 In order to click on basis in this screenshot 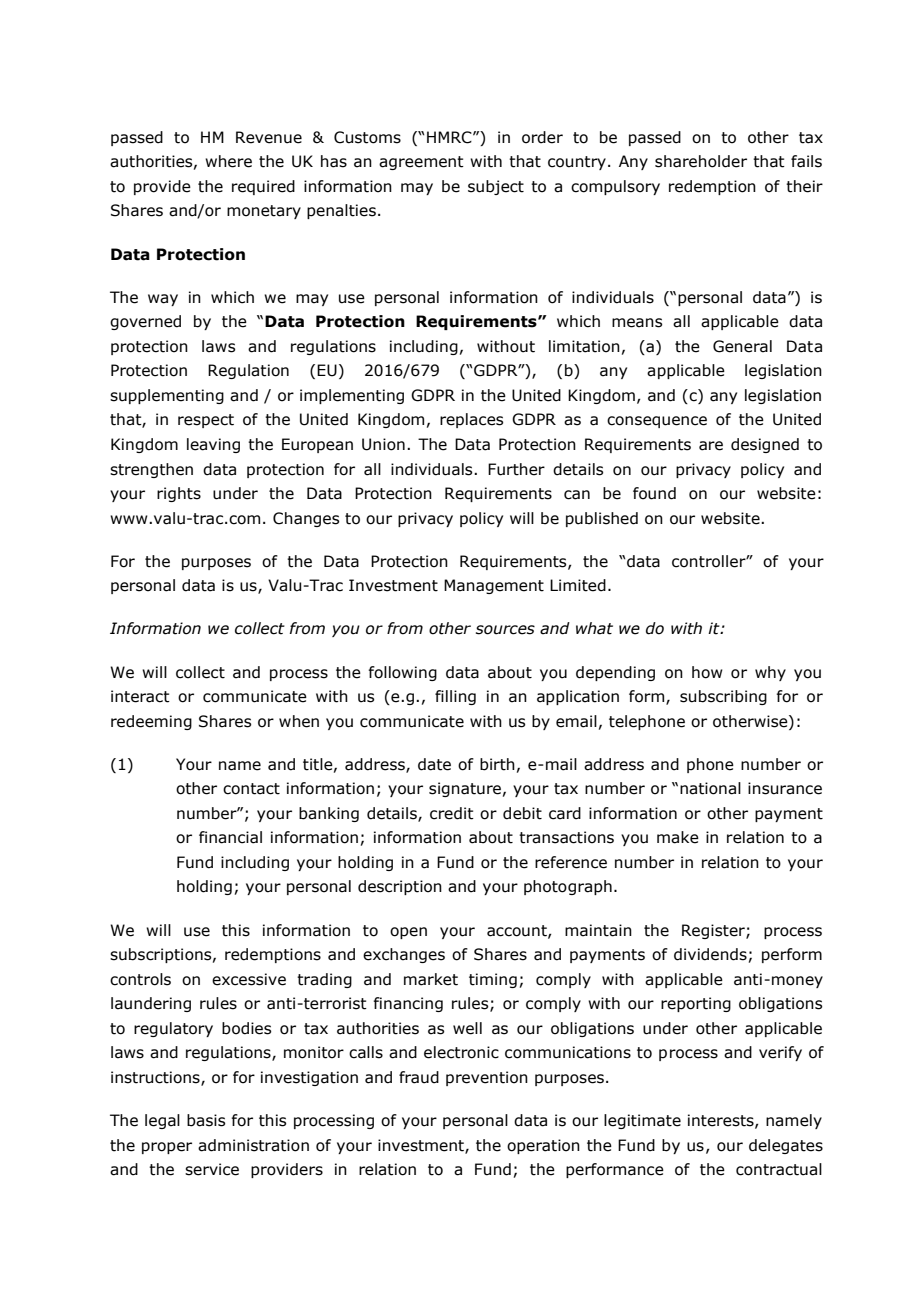, I will do `click(206, 1120)`.
